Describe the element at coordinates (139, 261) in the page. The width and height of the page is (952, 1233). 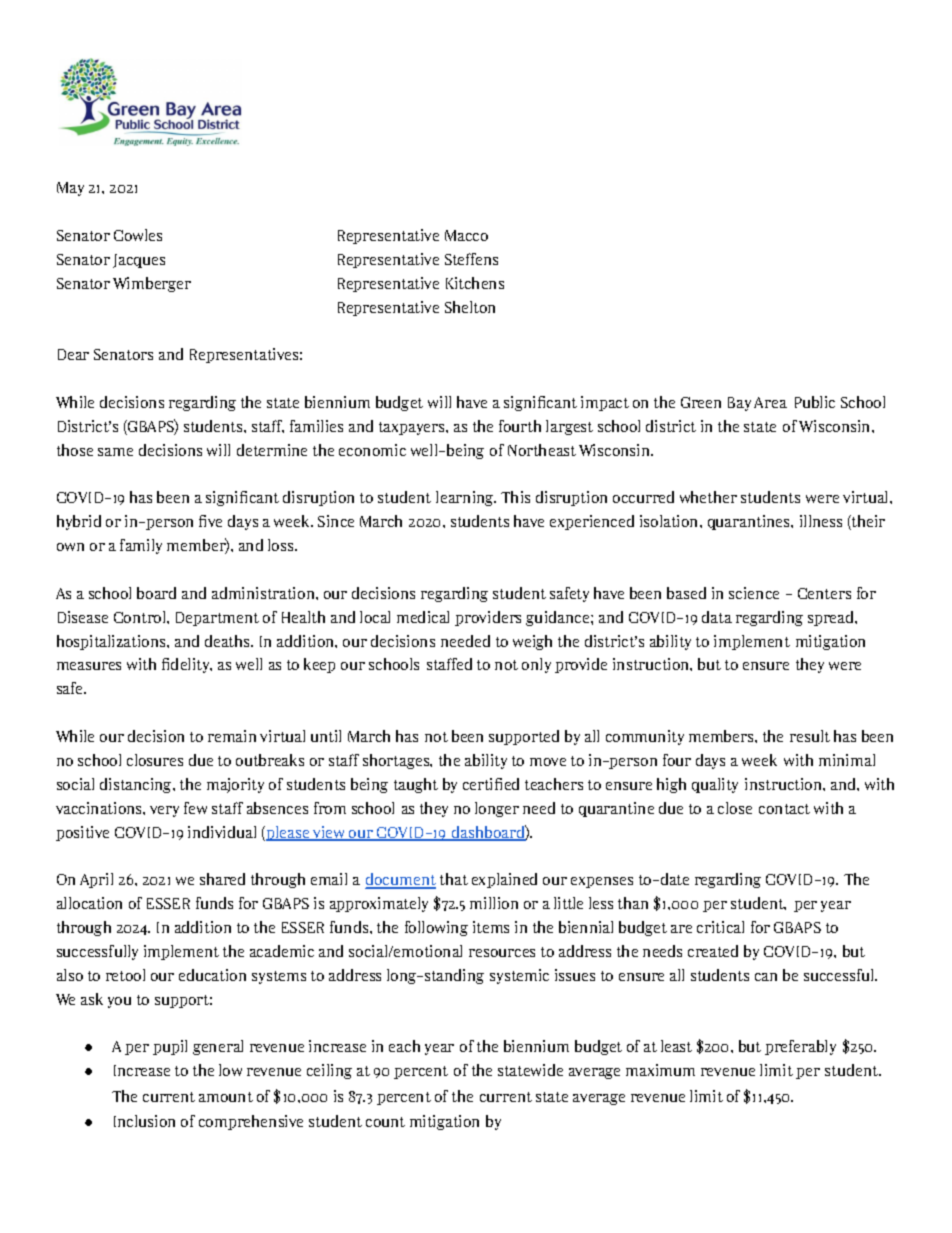
I see `Jacques` at that location.
